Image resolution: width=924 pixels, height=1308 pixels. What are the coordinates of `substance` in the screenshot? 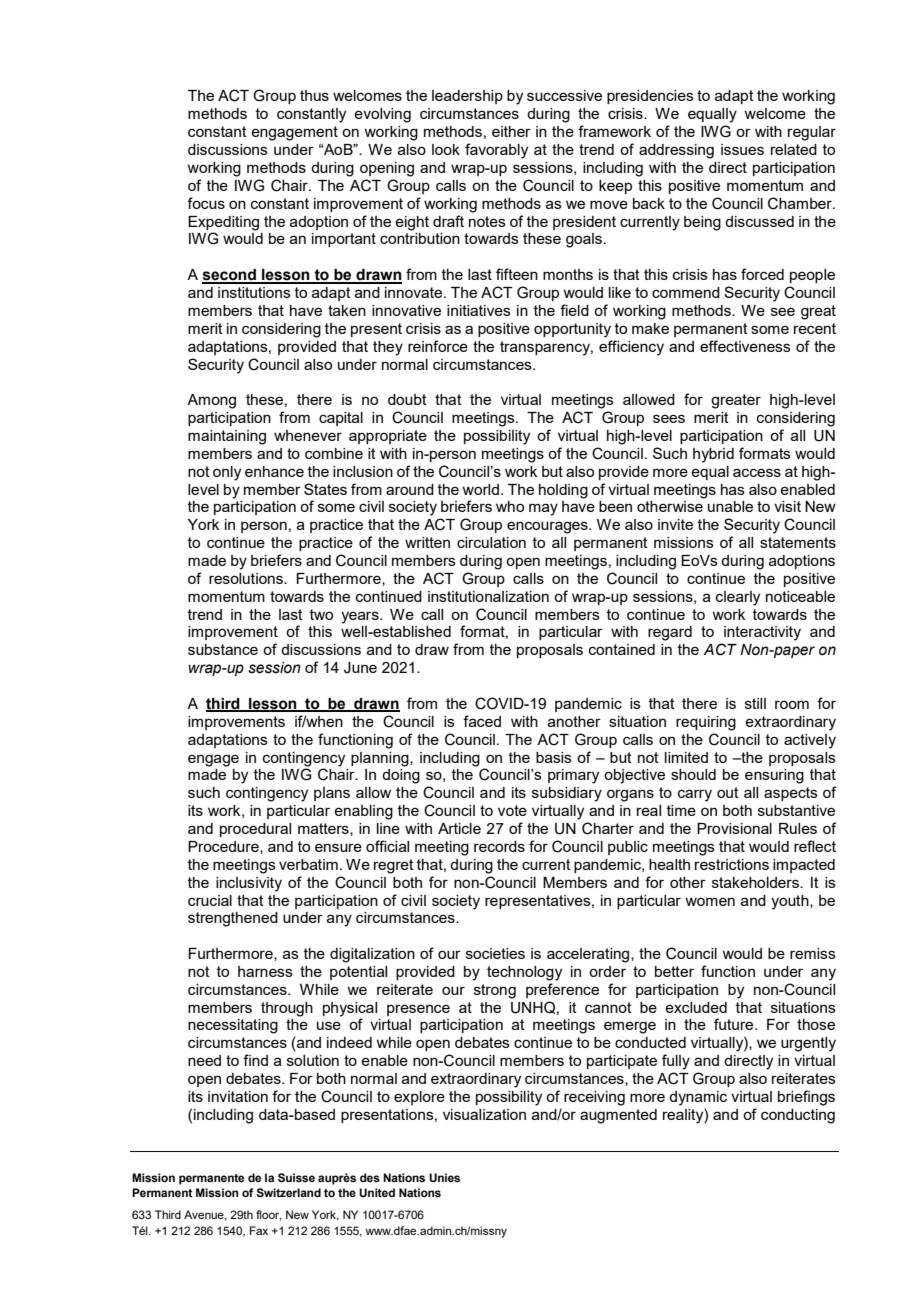 It's located at (223, 649).
